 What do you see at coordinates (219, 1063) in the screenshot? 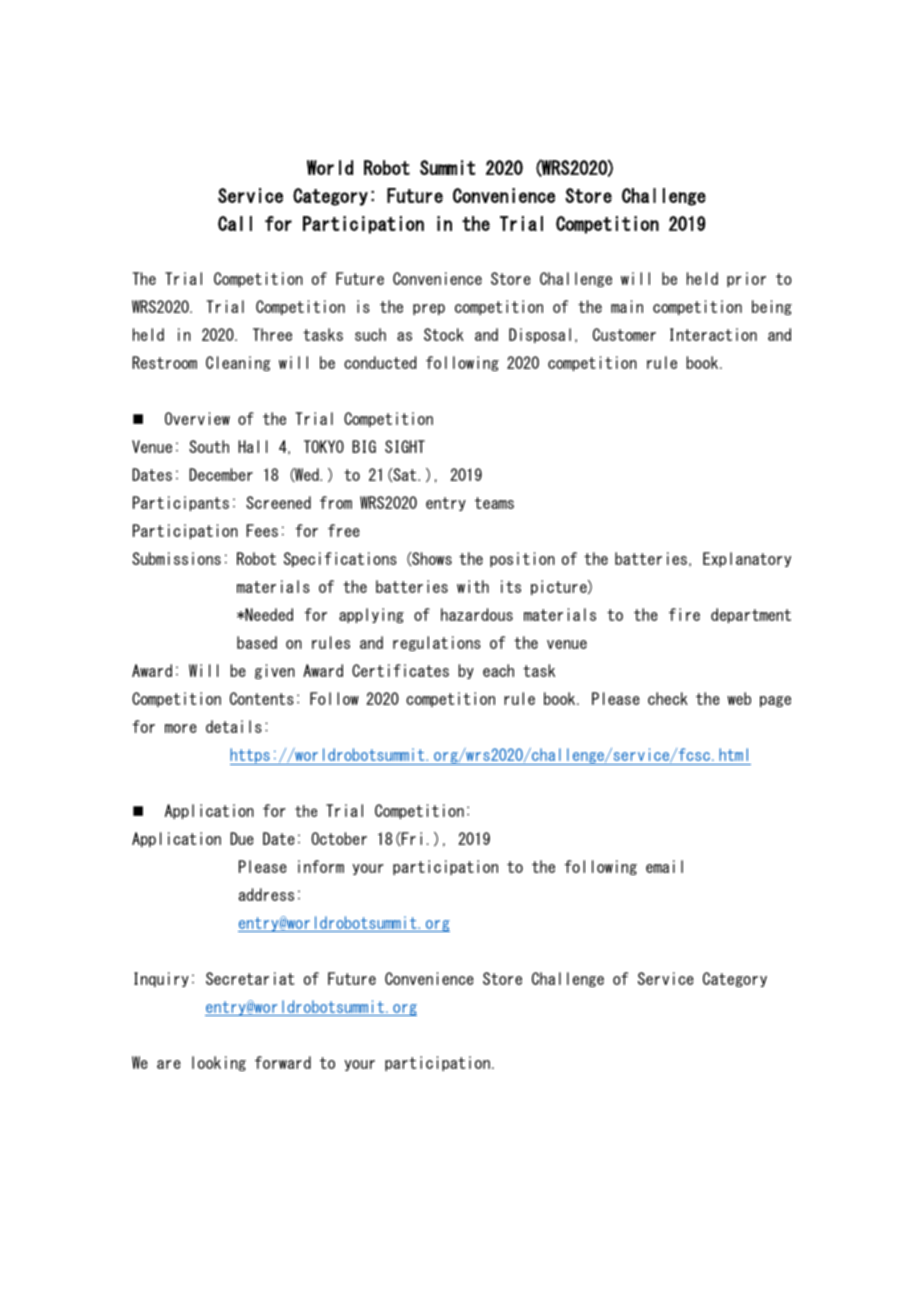
I see `looking` at bounding box center [219, 1063].
